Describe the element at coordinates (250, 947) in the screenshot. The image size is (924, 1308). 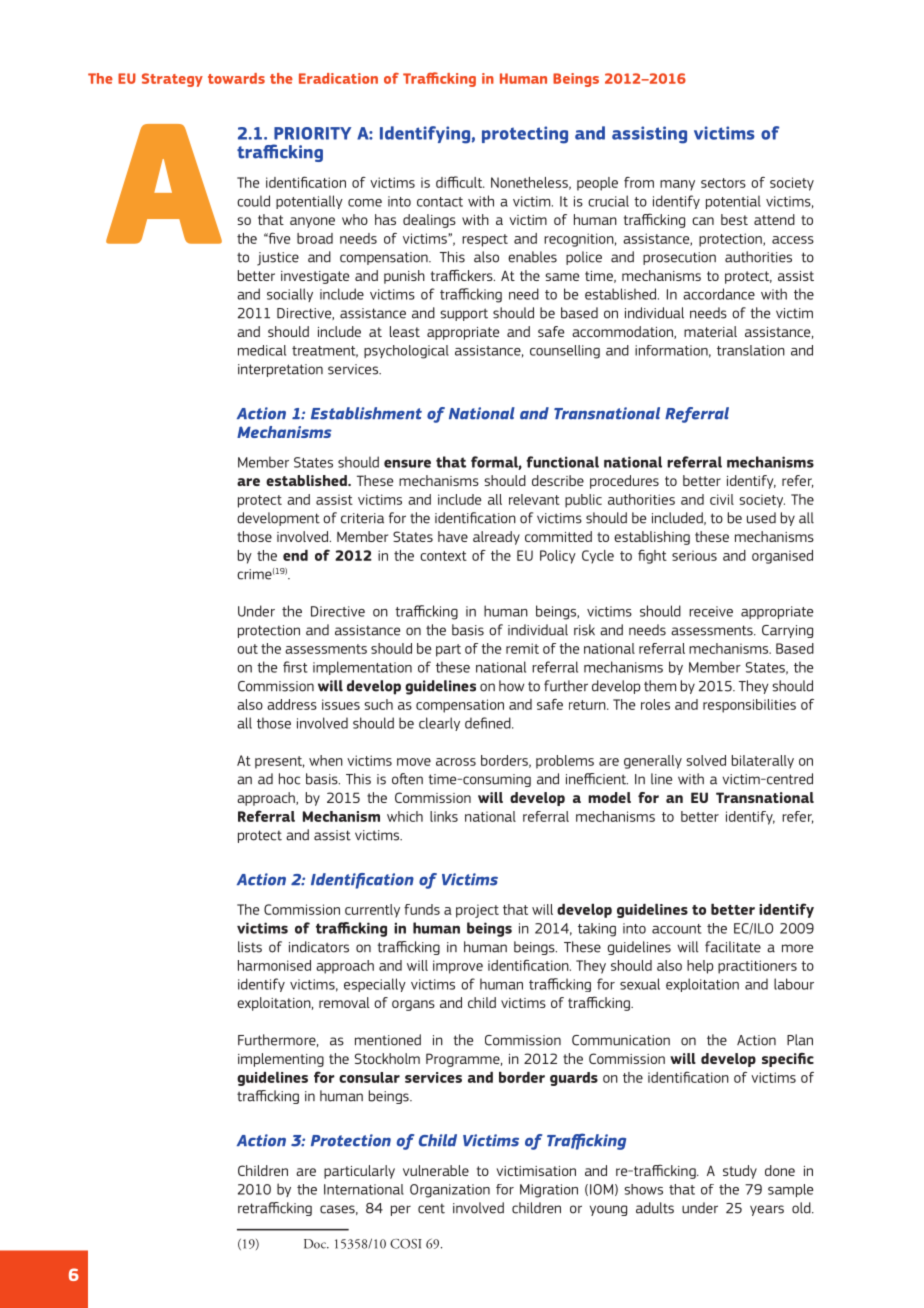
I see `lists` at that location.
